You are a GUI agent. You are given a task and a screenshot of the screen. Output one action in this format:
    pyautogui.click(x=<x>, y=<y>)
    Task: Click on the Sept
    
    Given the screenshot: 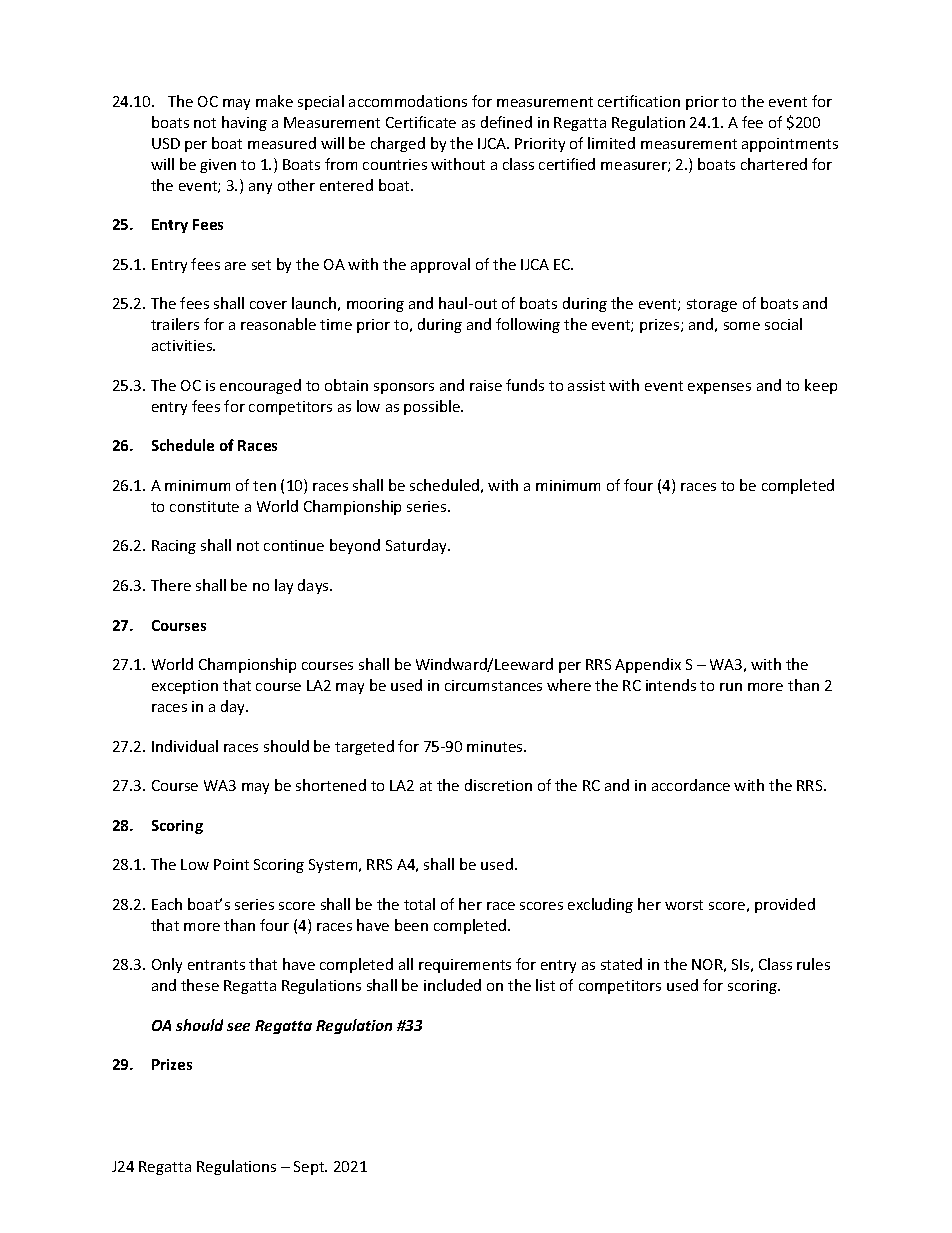 What is the action you would take?
    pyautogui.click(x=310, y=1168)
